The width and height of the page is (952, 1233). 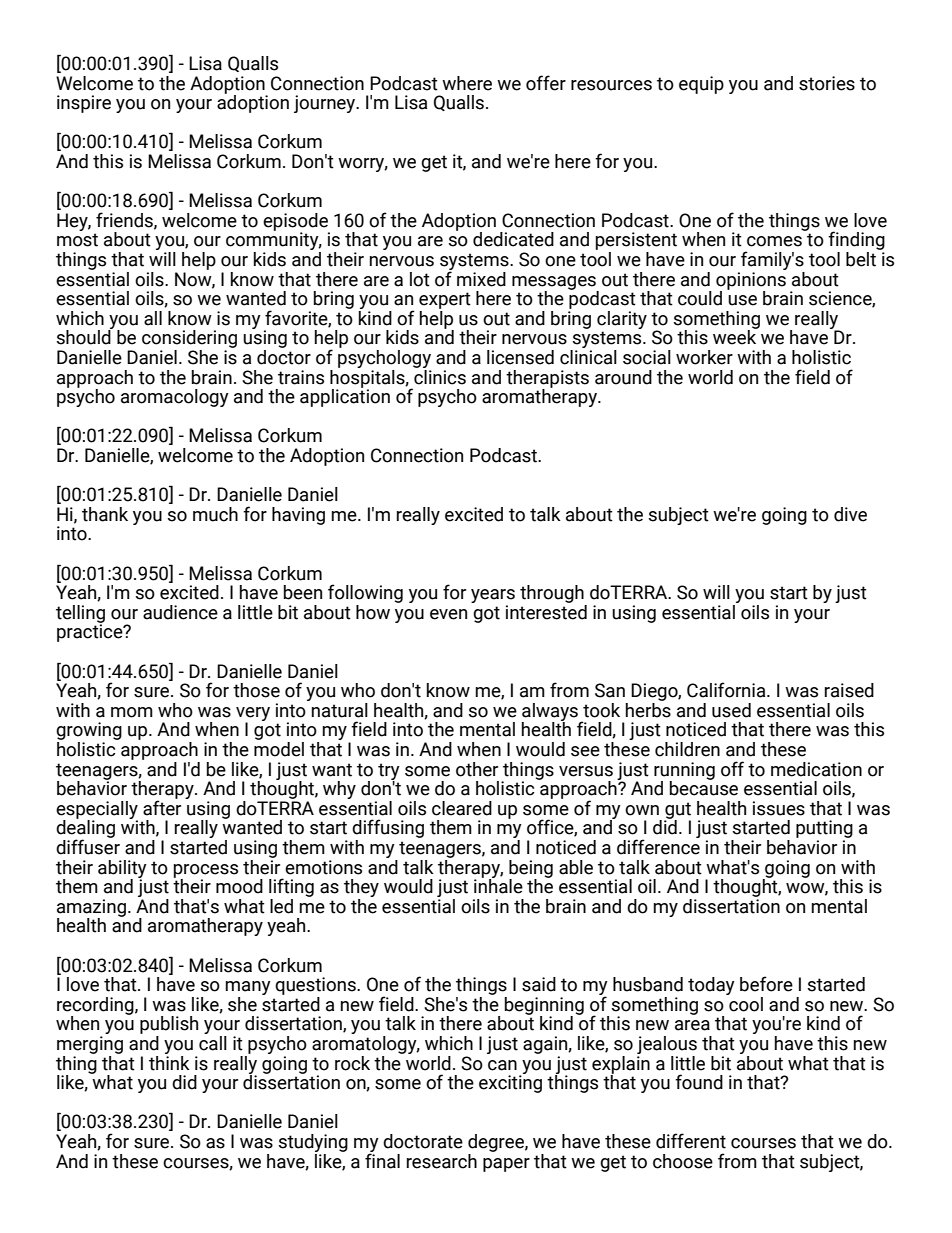 What do you see at coordinates (440, 376) in the page?
I see `clinics` at bounding box center [440, 376].
